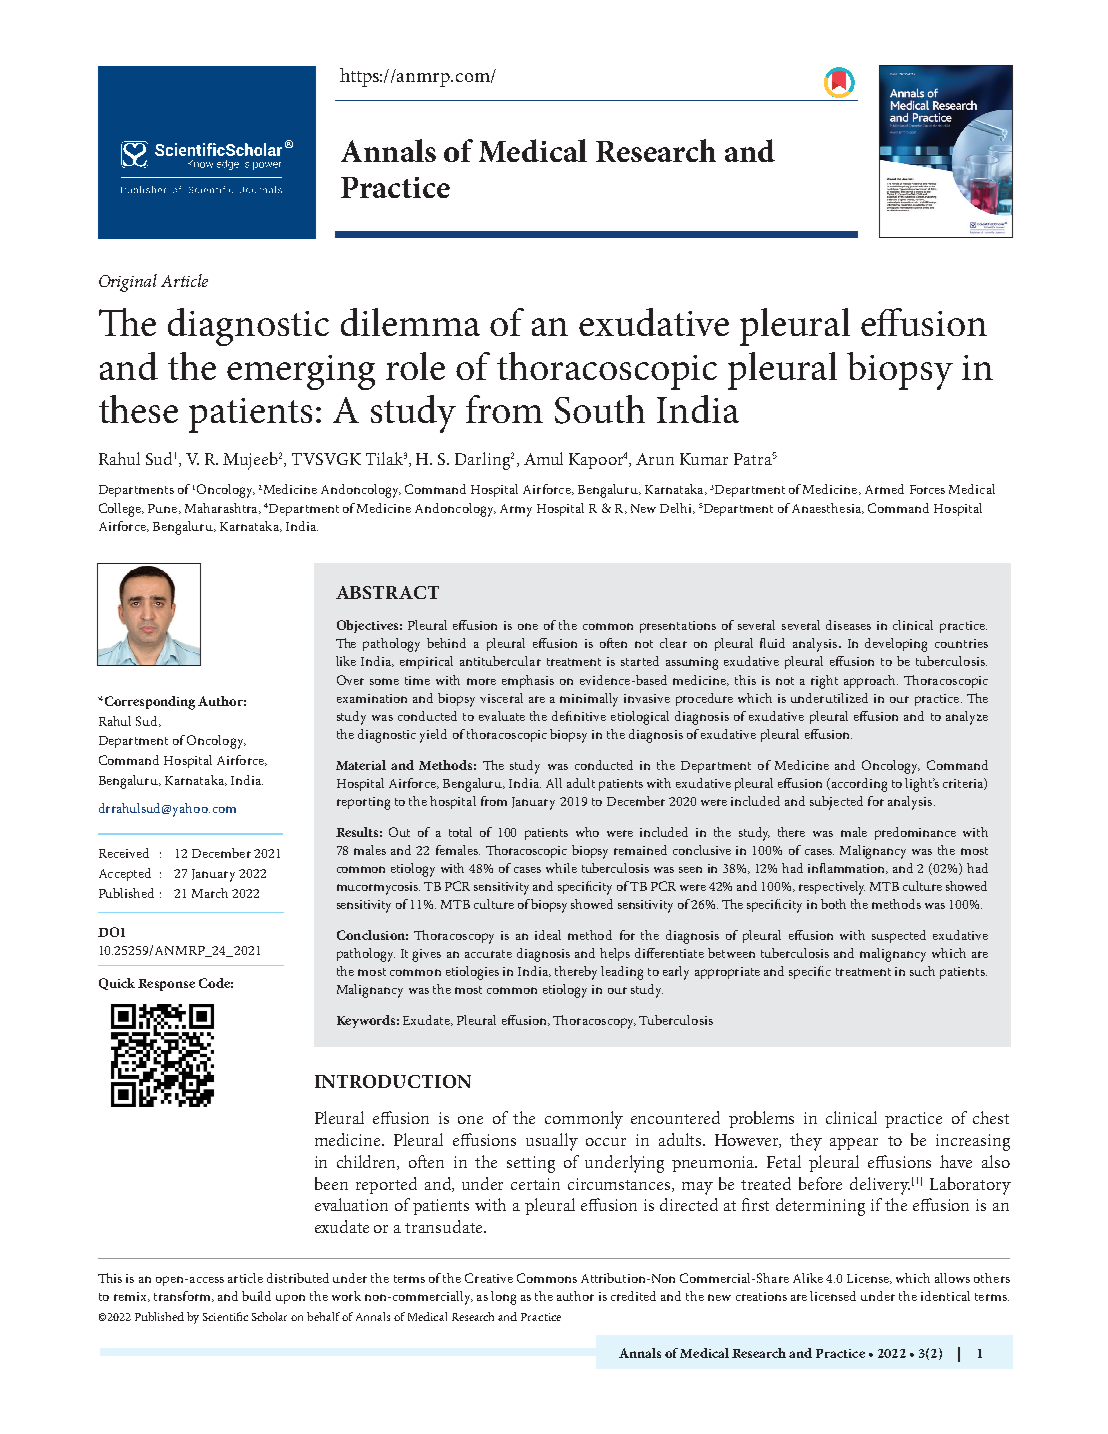 This image has width=1108, height=1434. I want to click on Army, so click(516, 510).
